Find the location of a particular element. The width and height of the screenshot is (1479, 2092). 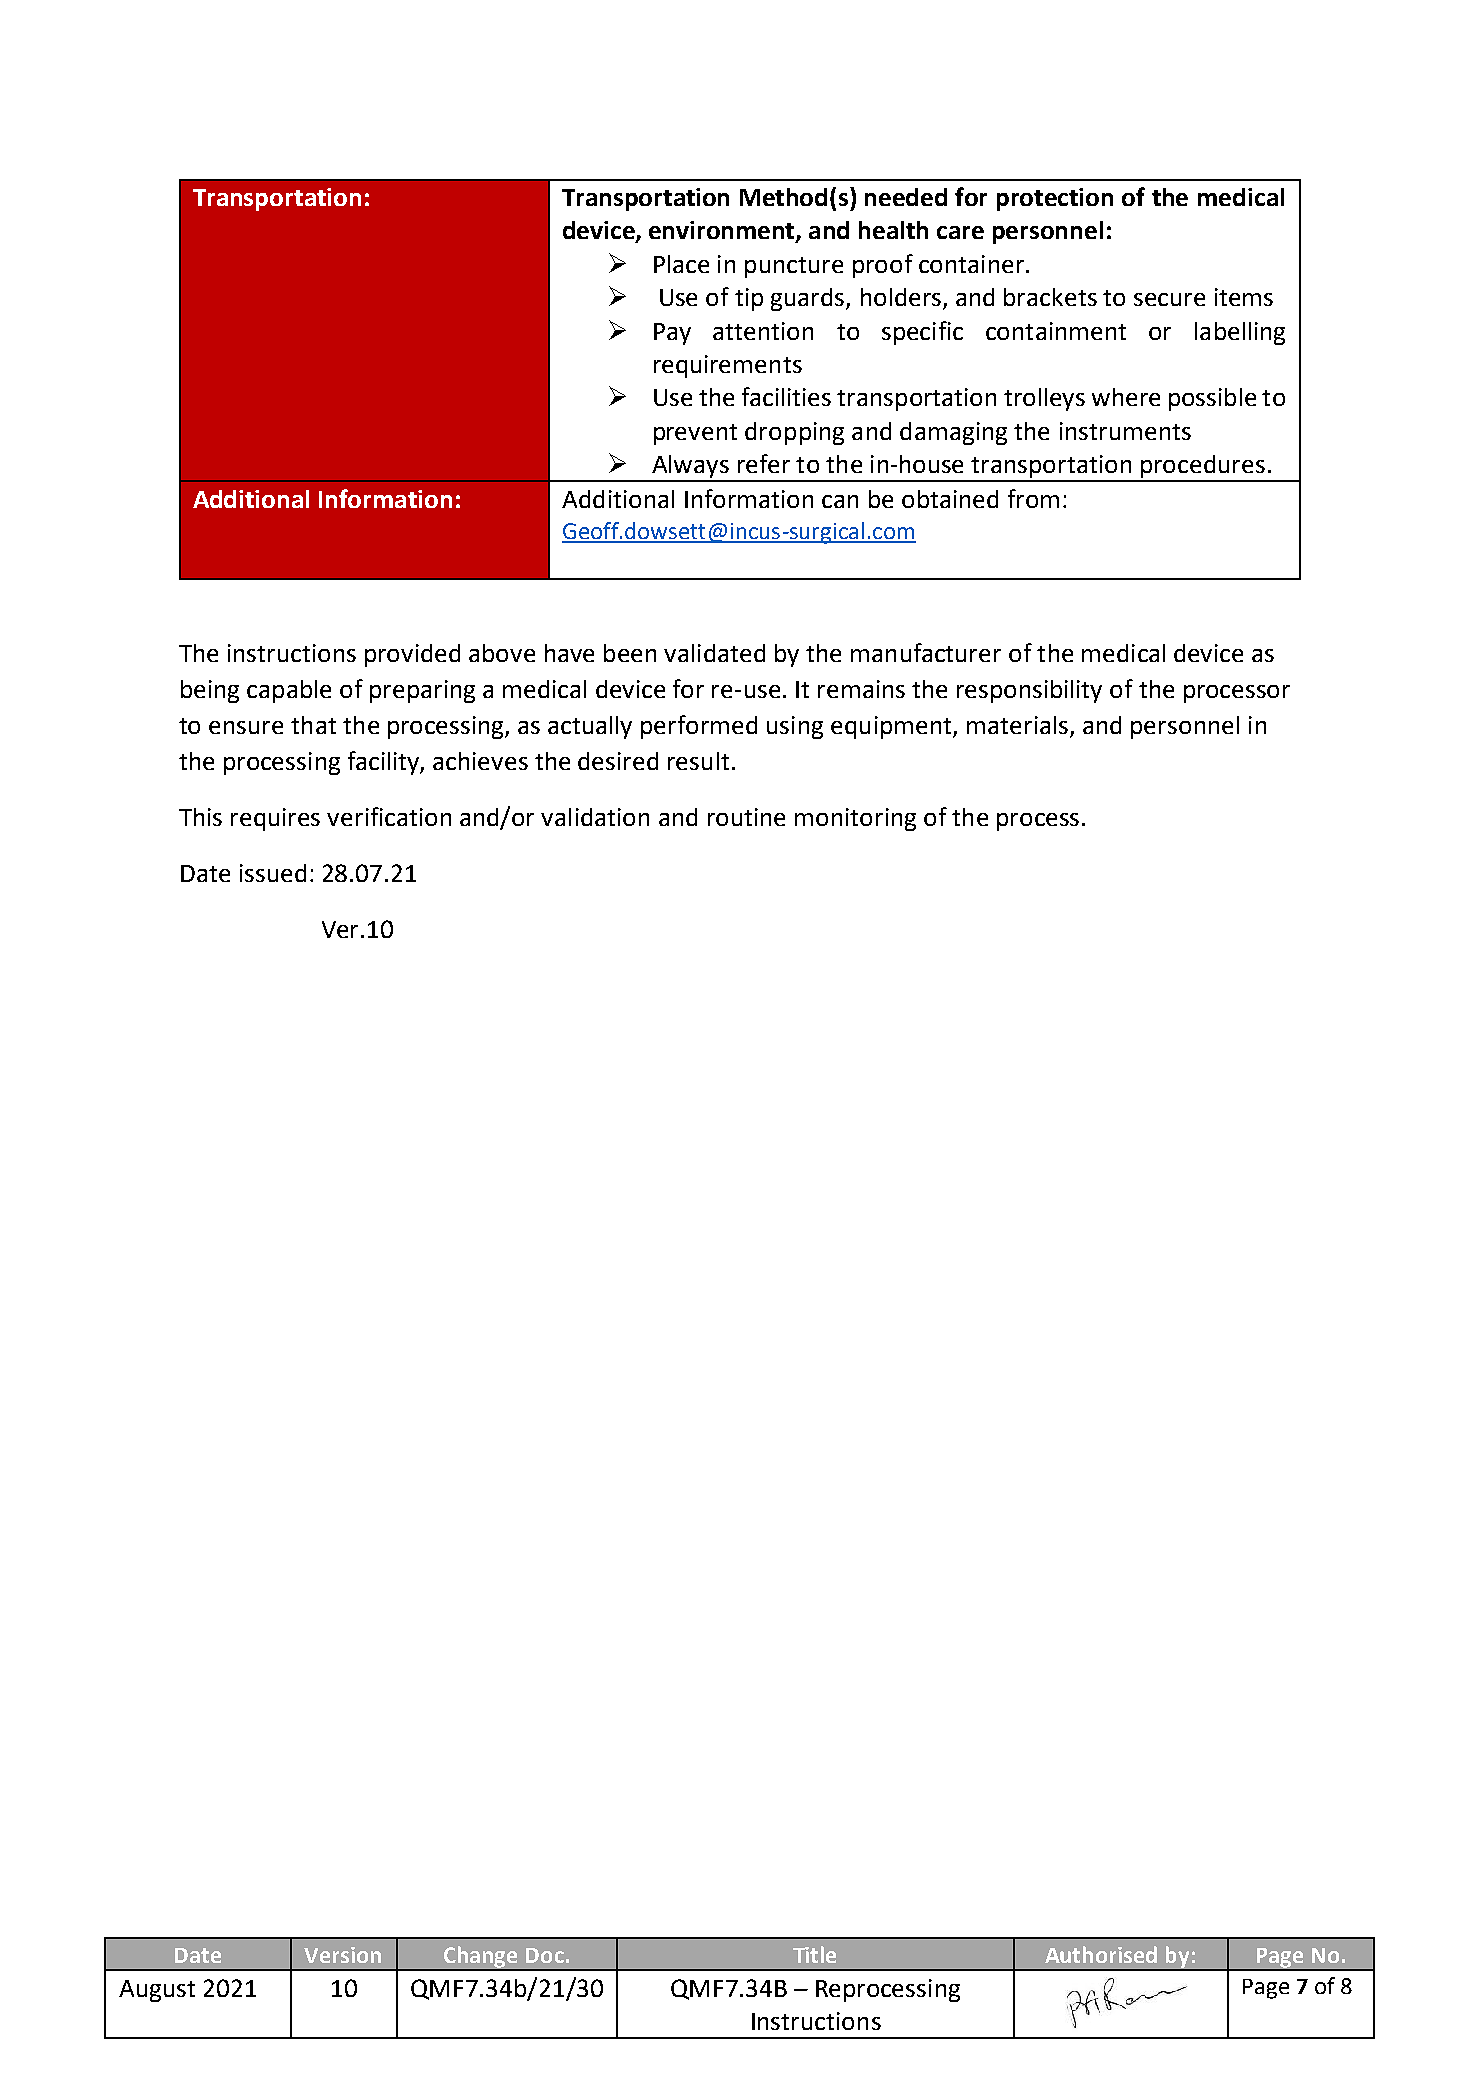

routine is located at coordinates (746, 817).
